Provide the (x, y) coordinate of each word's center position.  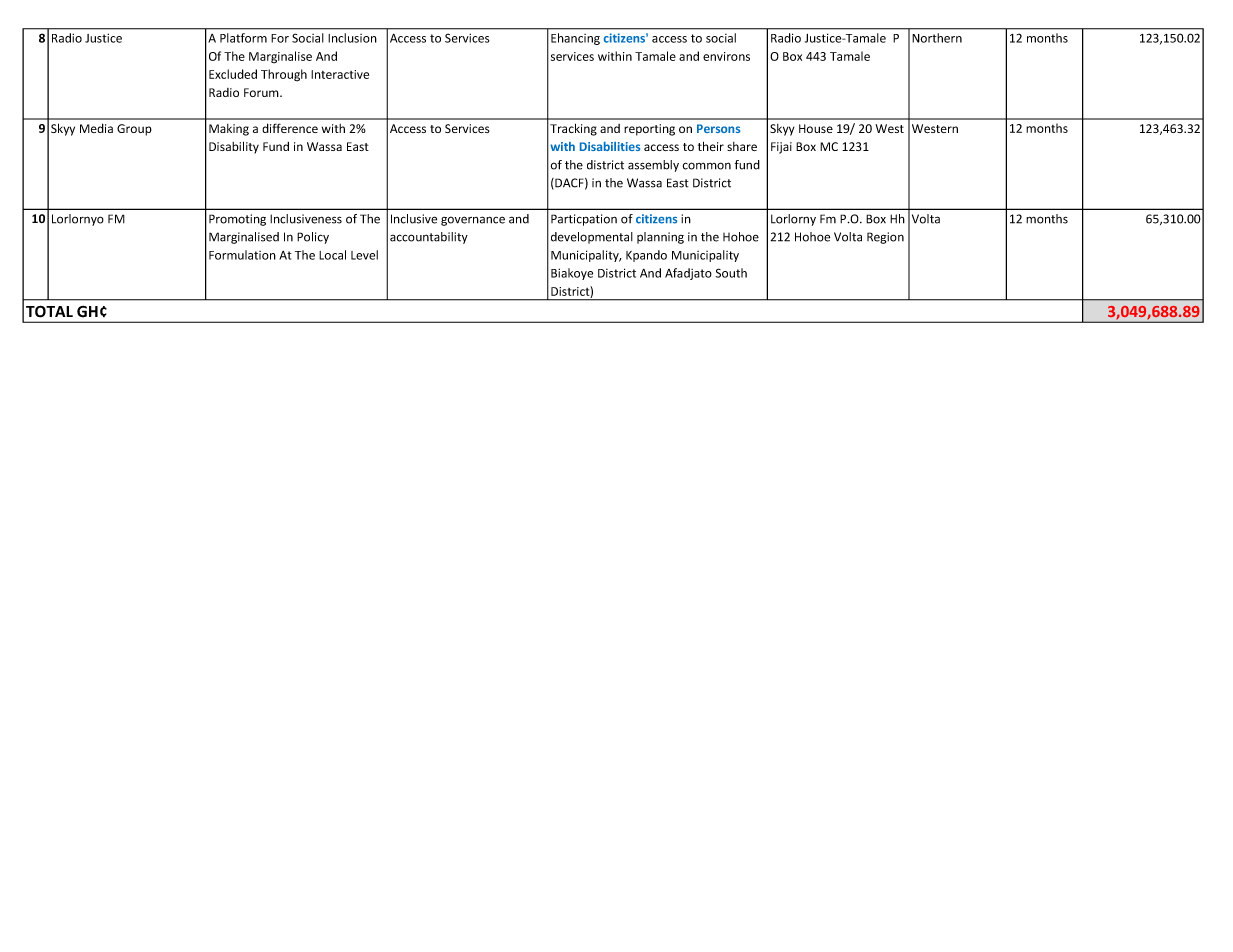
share (742, 146)
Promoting (237, 220)
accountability (429, 238)
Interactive (340, 74)
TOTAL (49, 311)
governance (473, 221)
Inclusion (352, 38)
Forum (262, 92)
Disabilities (610, 146)
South (731, 273)
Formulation (242, 255)
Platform (243, 38)
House (816, 128)
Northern (937, 38)
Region (885, 238)
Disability (234, 147)
